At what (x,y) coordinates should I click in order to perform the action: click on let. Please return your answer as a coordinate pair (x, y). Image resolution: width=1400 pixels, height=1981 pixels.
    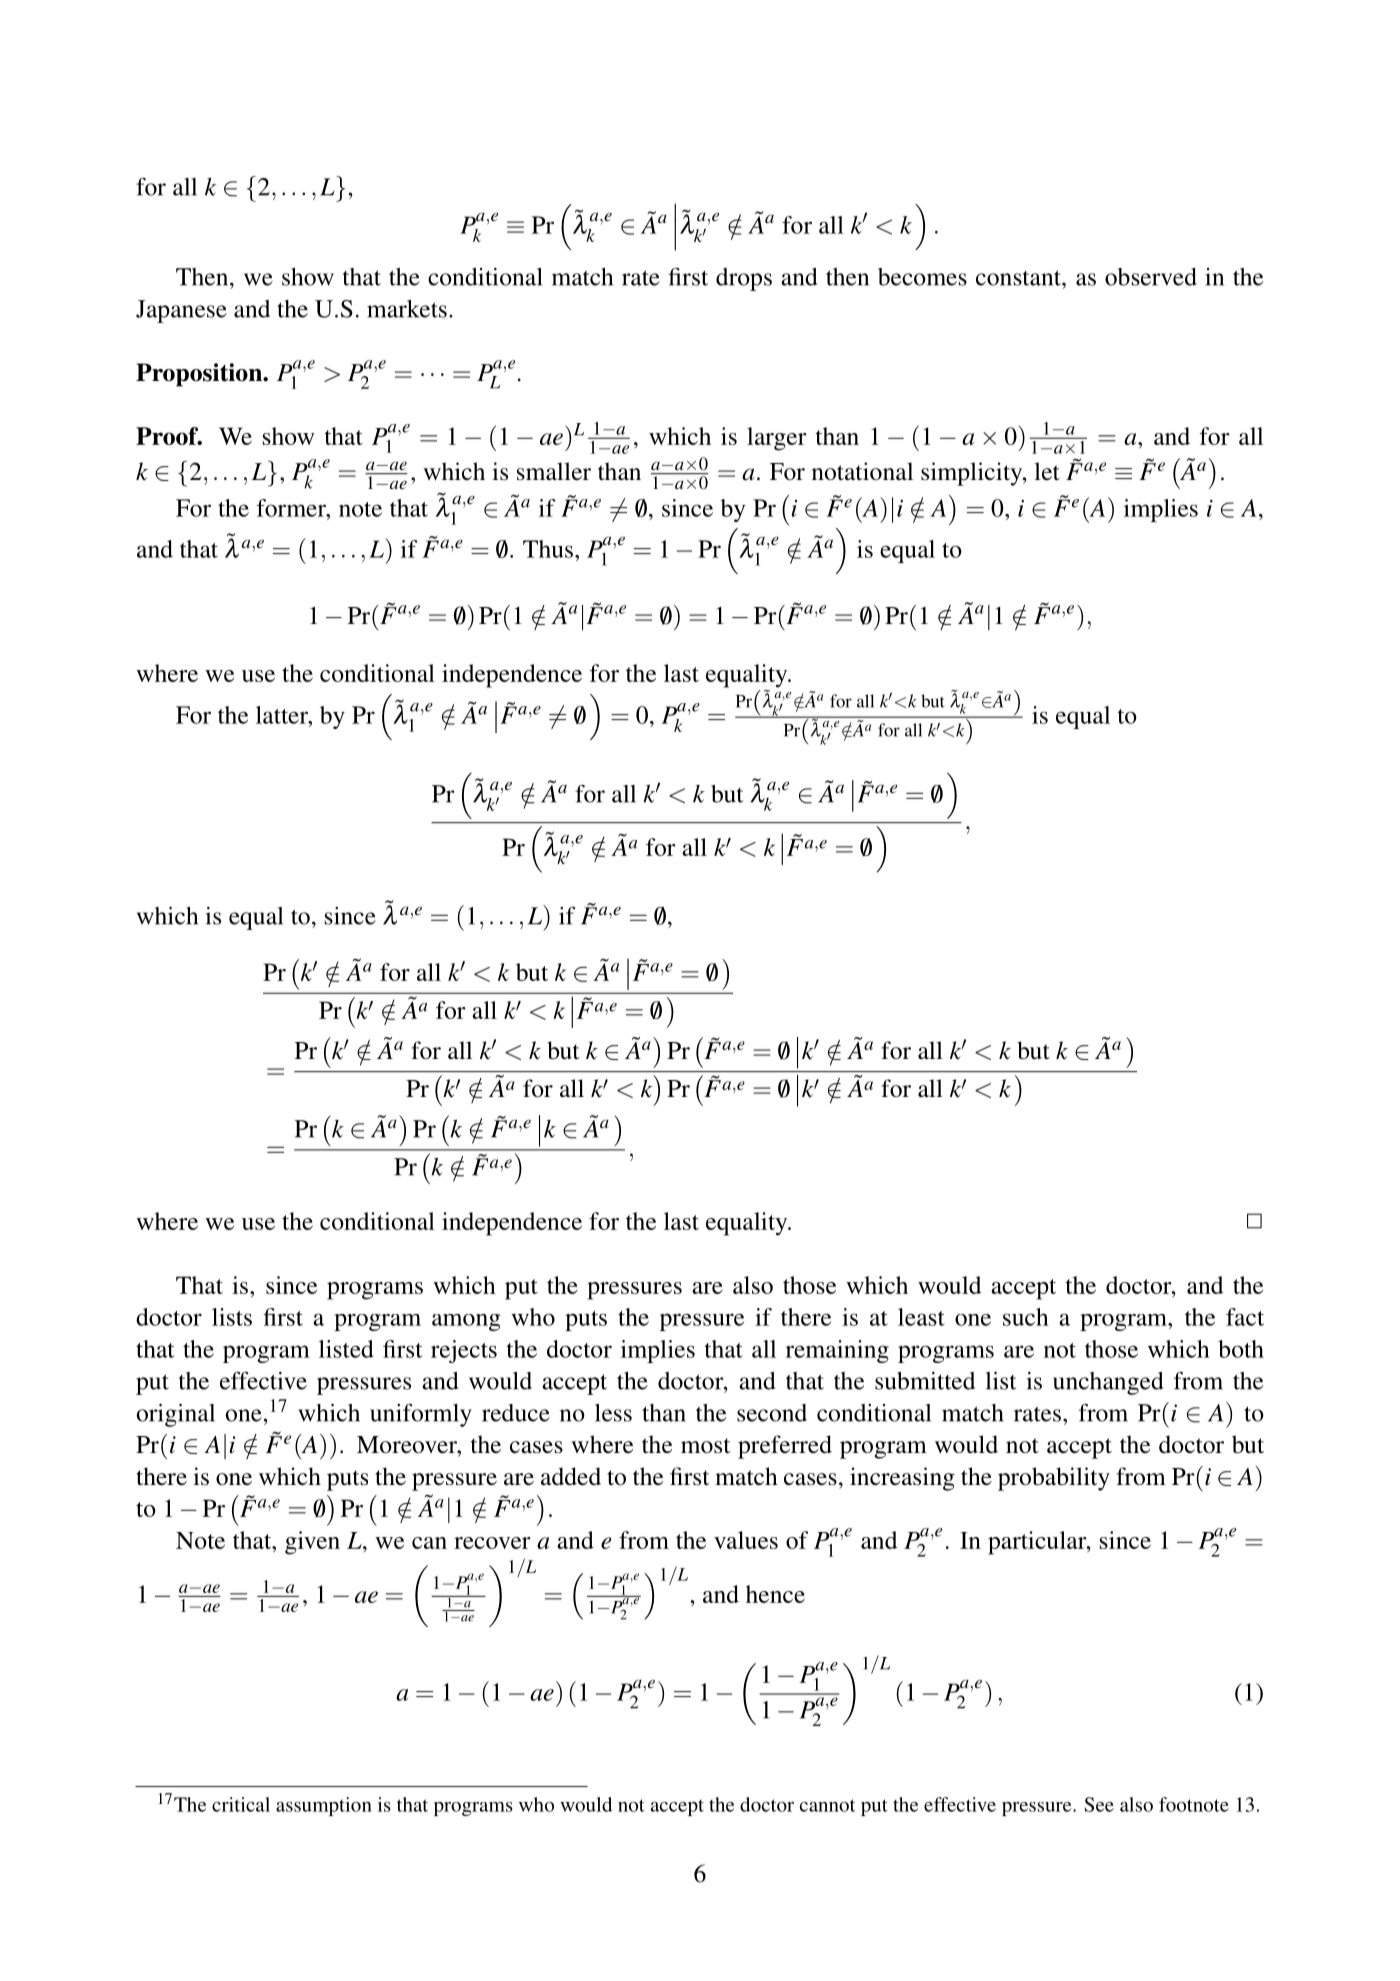
    Looking at the image, I should click on (1047, 471).
